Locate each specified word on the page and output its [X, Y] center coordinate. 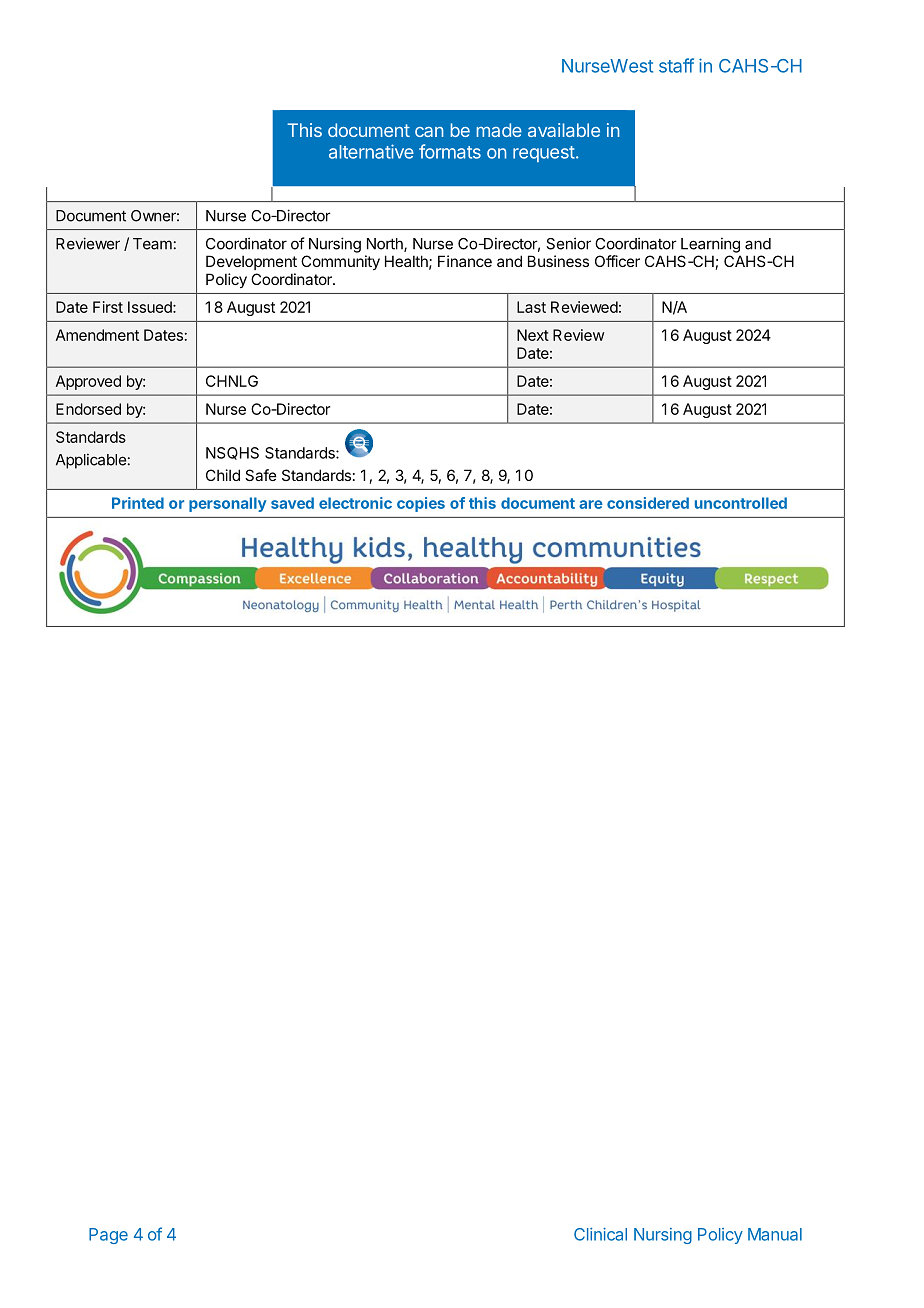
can [429, 132]
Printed [138, 503]
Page [108, 1236]
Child [223, 475]
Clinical [600, 1234]
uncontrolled [741, 503]
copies [421, 504]
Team [152, 244]
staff [676, 65]
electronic [355, 503]
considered [648, 503]
